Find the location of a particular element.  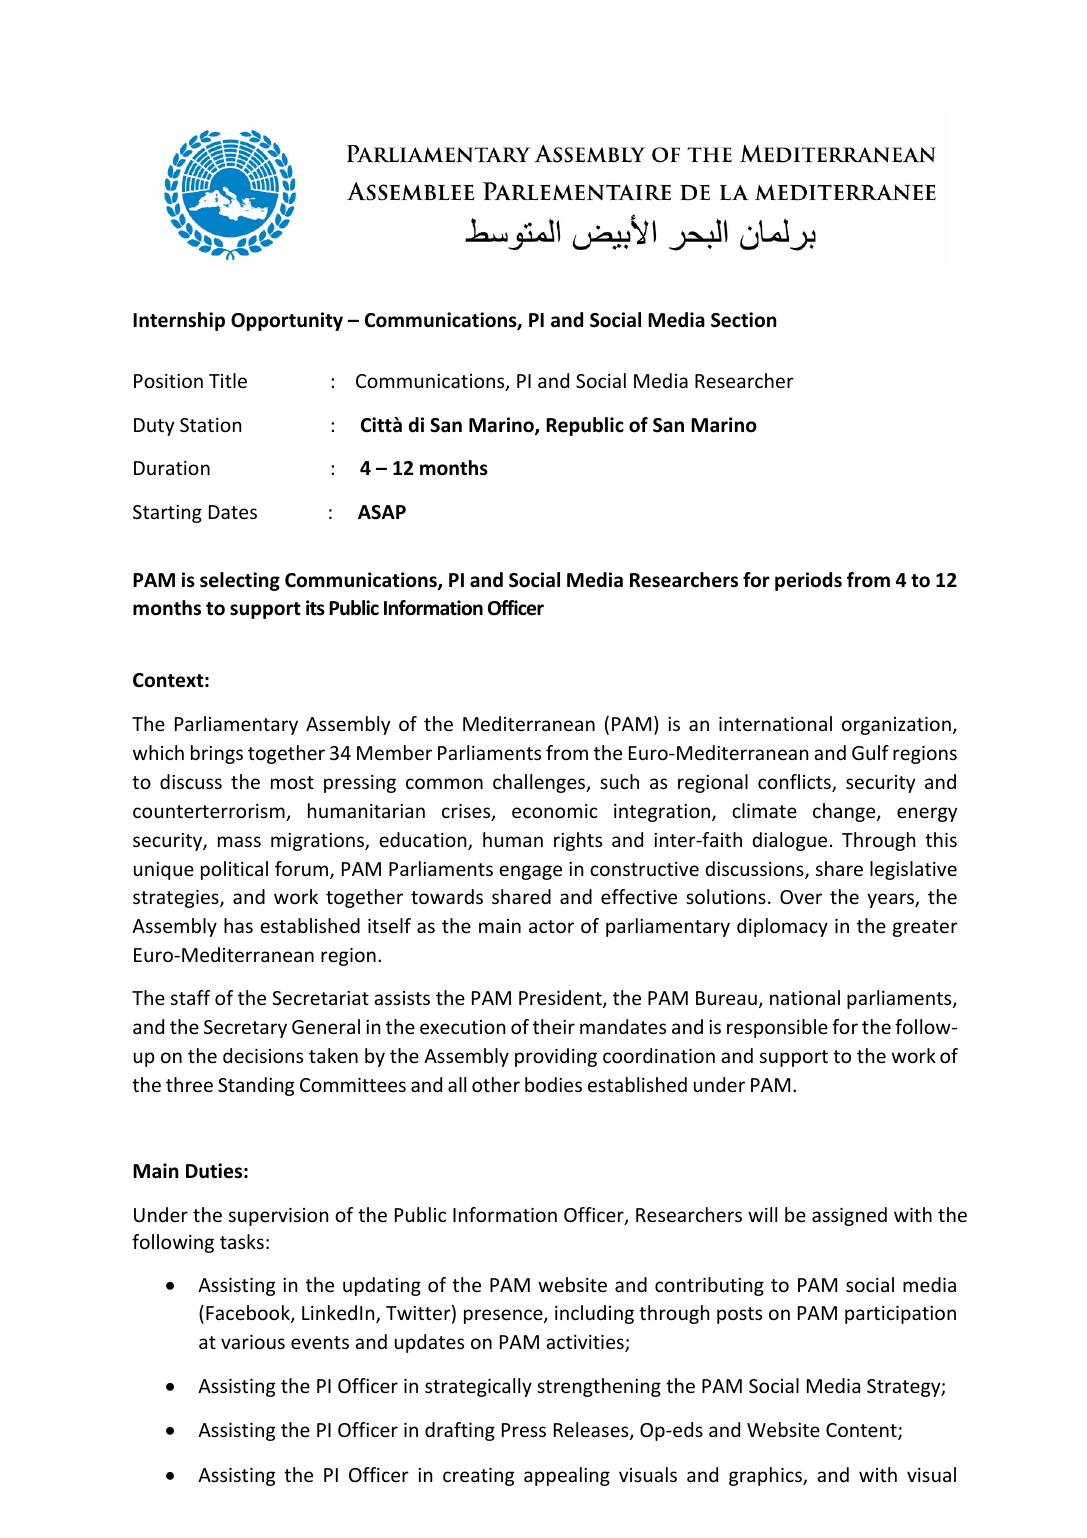

Title is located at coordinates (228, 380).
